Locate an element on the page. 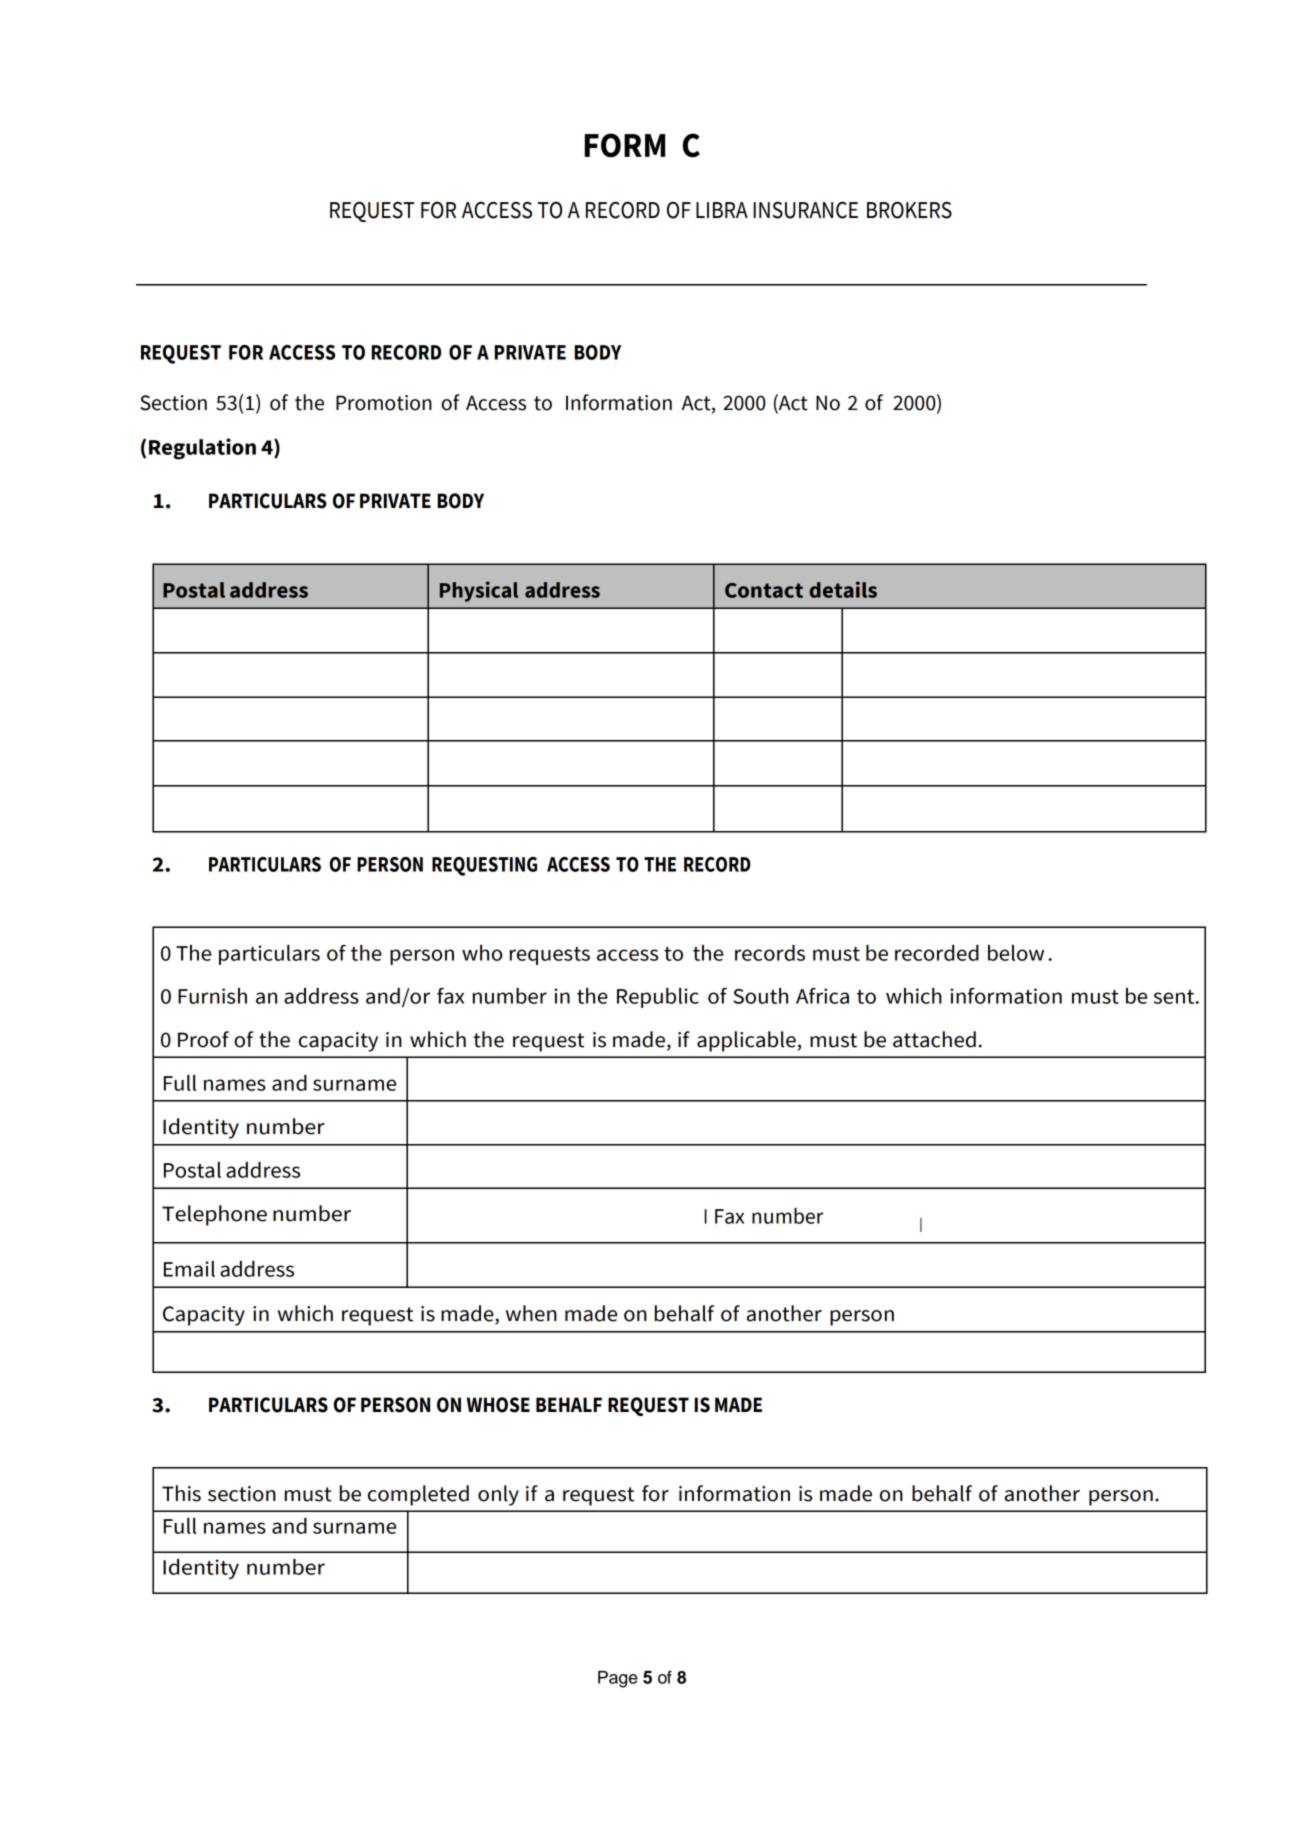  Page is located at coordinates (618, 1679).
